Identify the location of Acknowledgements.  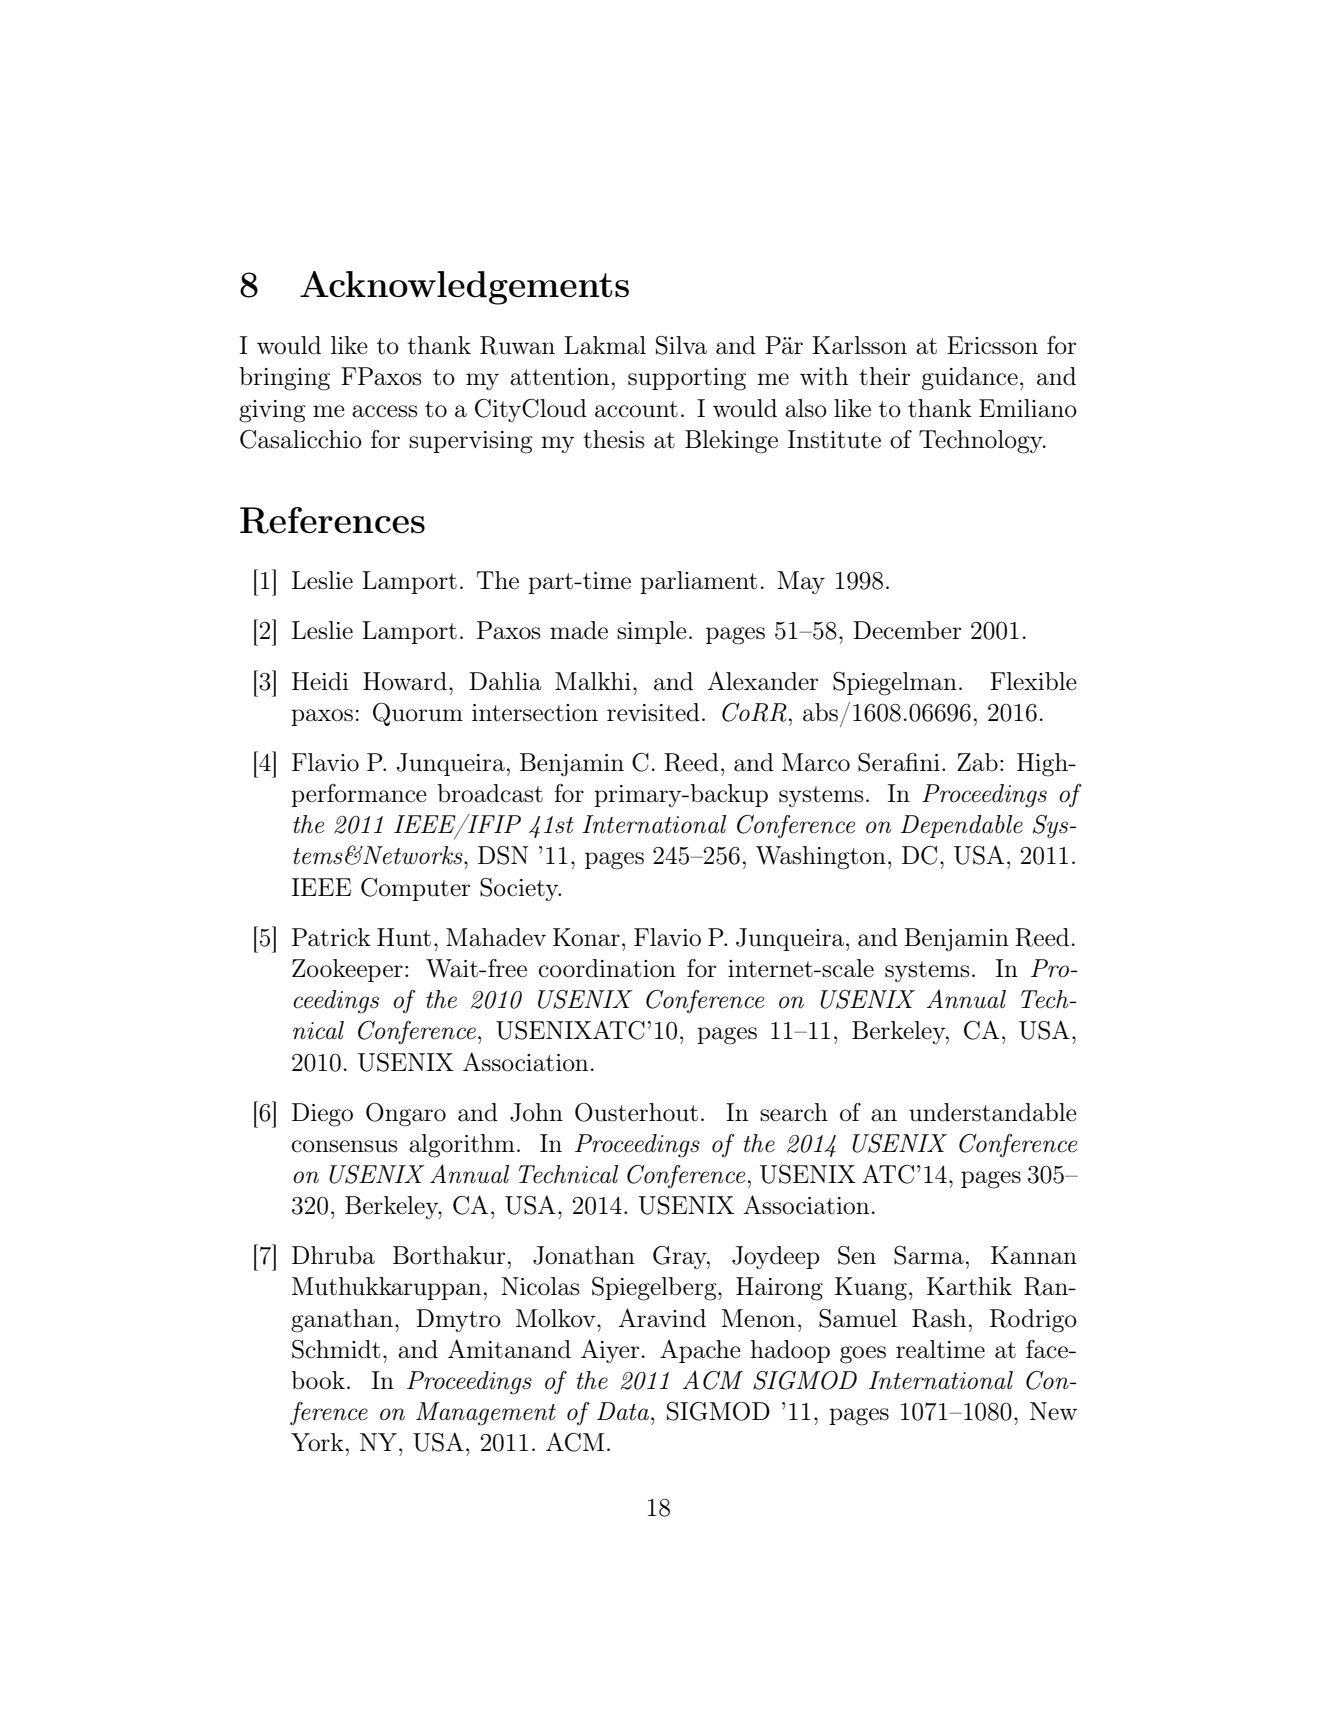
(464, 288).
